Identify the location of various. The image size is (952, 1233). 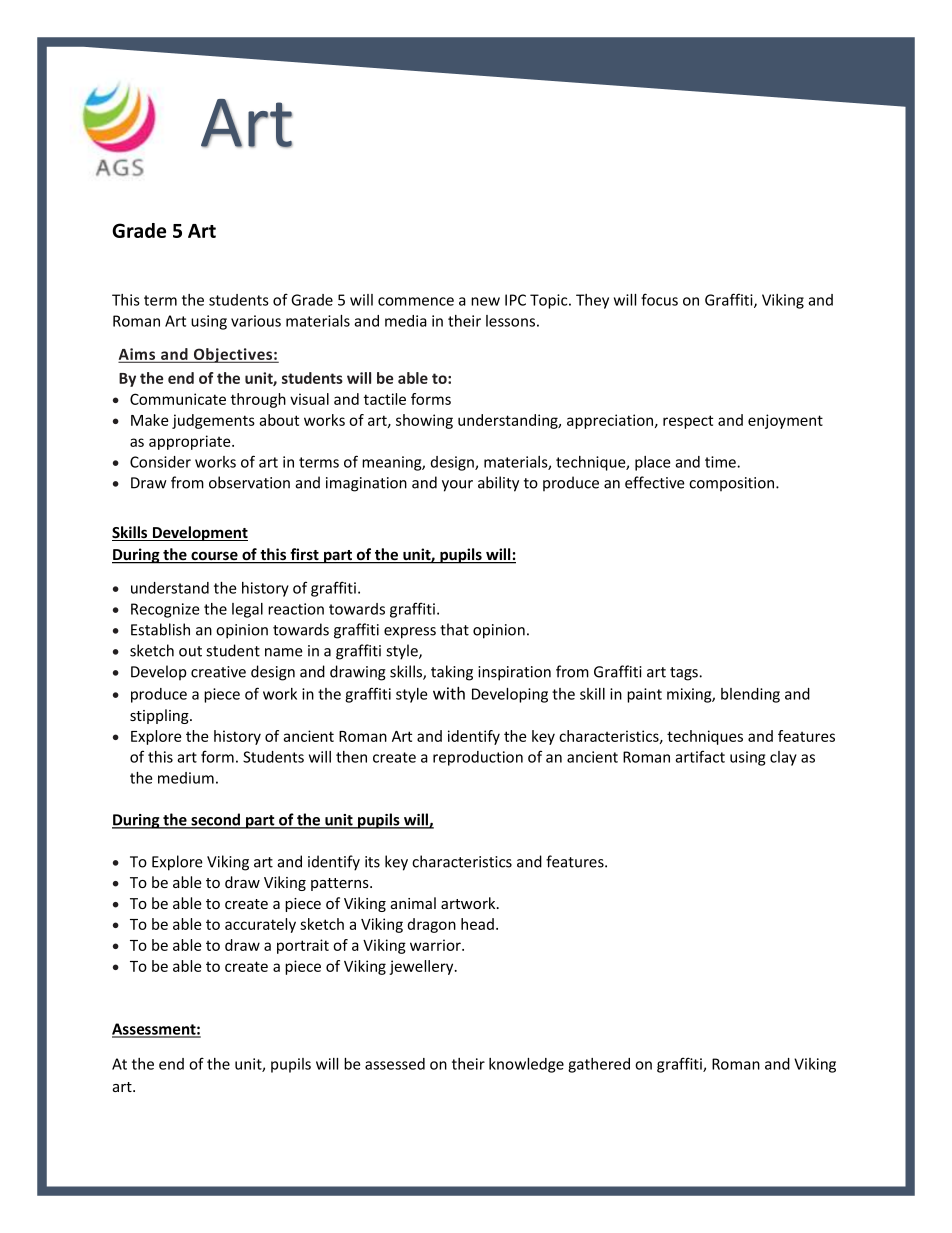
(256, 321).
